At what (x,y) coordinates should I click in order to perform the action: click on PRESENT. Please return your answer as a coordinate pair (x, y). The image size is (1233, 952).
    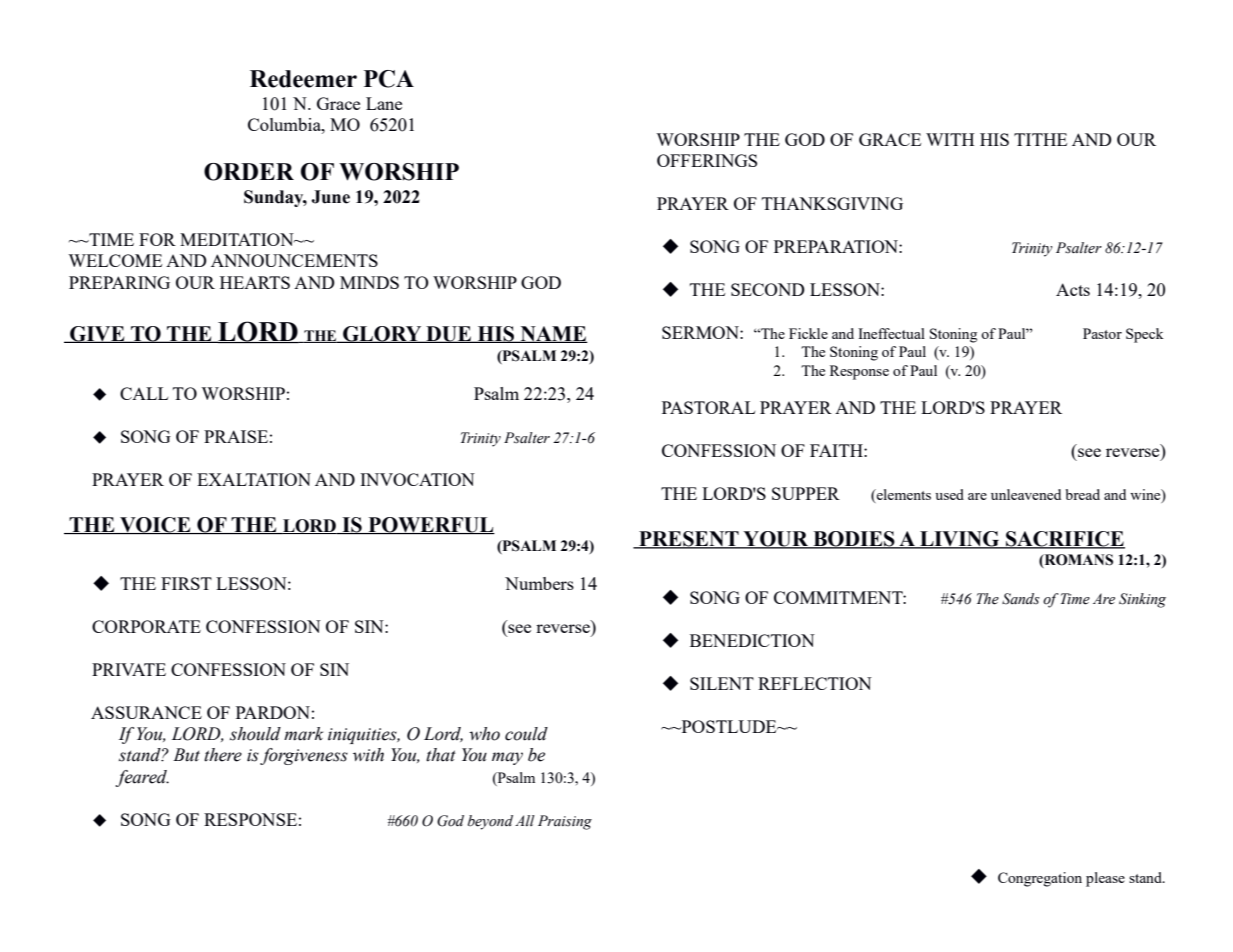
    Looking at the image, I should click on (689, 540).
